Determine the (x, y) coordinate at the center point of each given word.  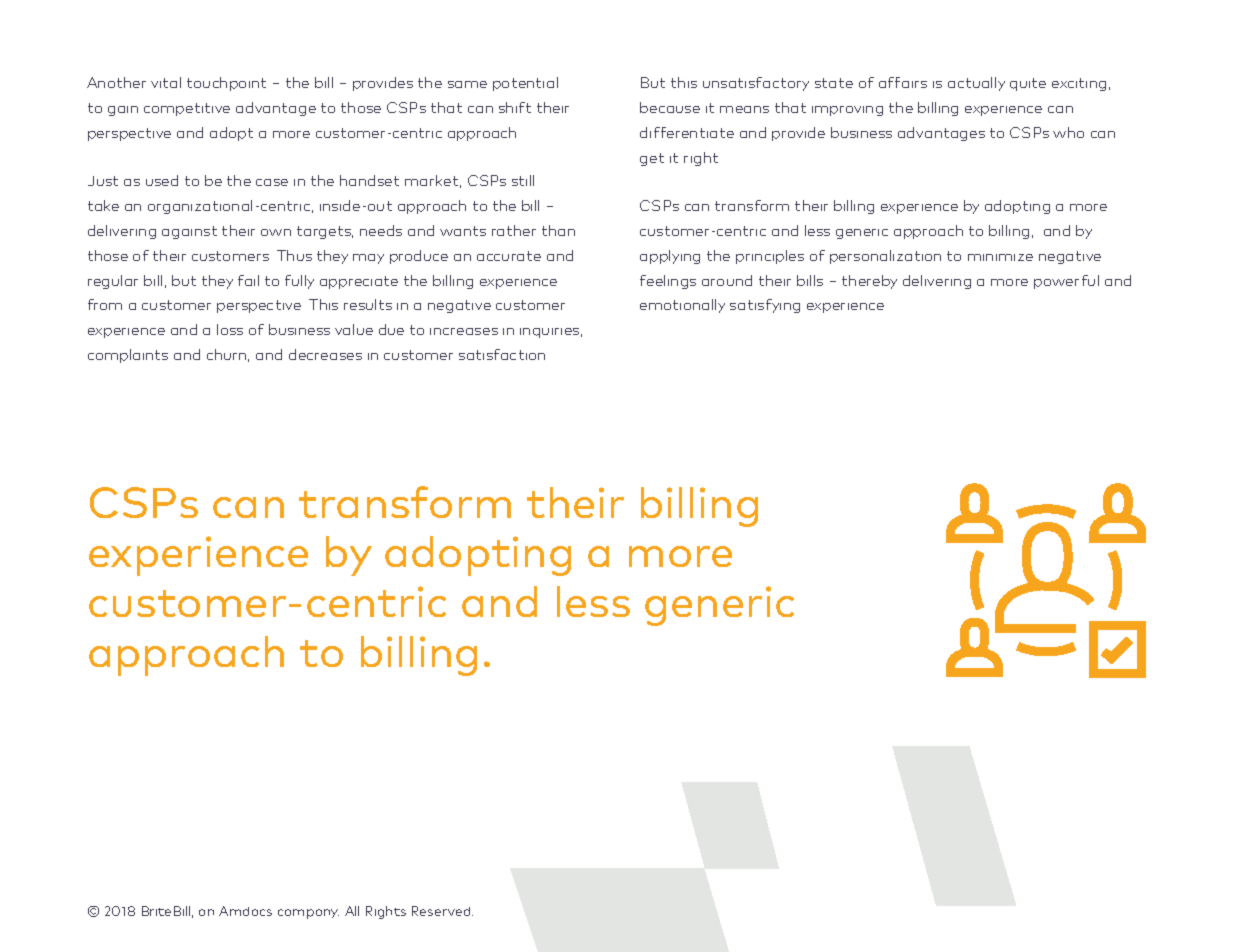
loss (230, 329)
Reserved (442, 911)
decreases (325, 354)
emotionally (682, 306)
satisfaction (502, 354)
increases (464, 331)
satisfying (765, 306)
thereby (869, 282)
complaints (128, 356)
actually (976, 84)
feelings (668, 282)
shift (515, 107)
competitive (187, 109)
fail (248, 280)
